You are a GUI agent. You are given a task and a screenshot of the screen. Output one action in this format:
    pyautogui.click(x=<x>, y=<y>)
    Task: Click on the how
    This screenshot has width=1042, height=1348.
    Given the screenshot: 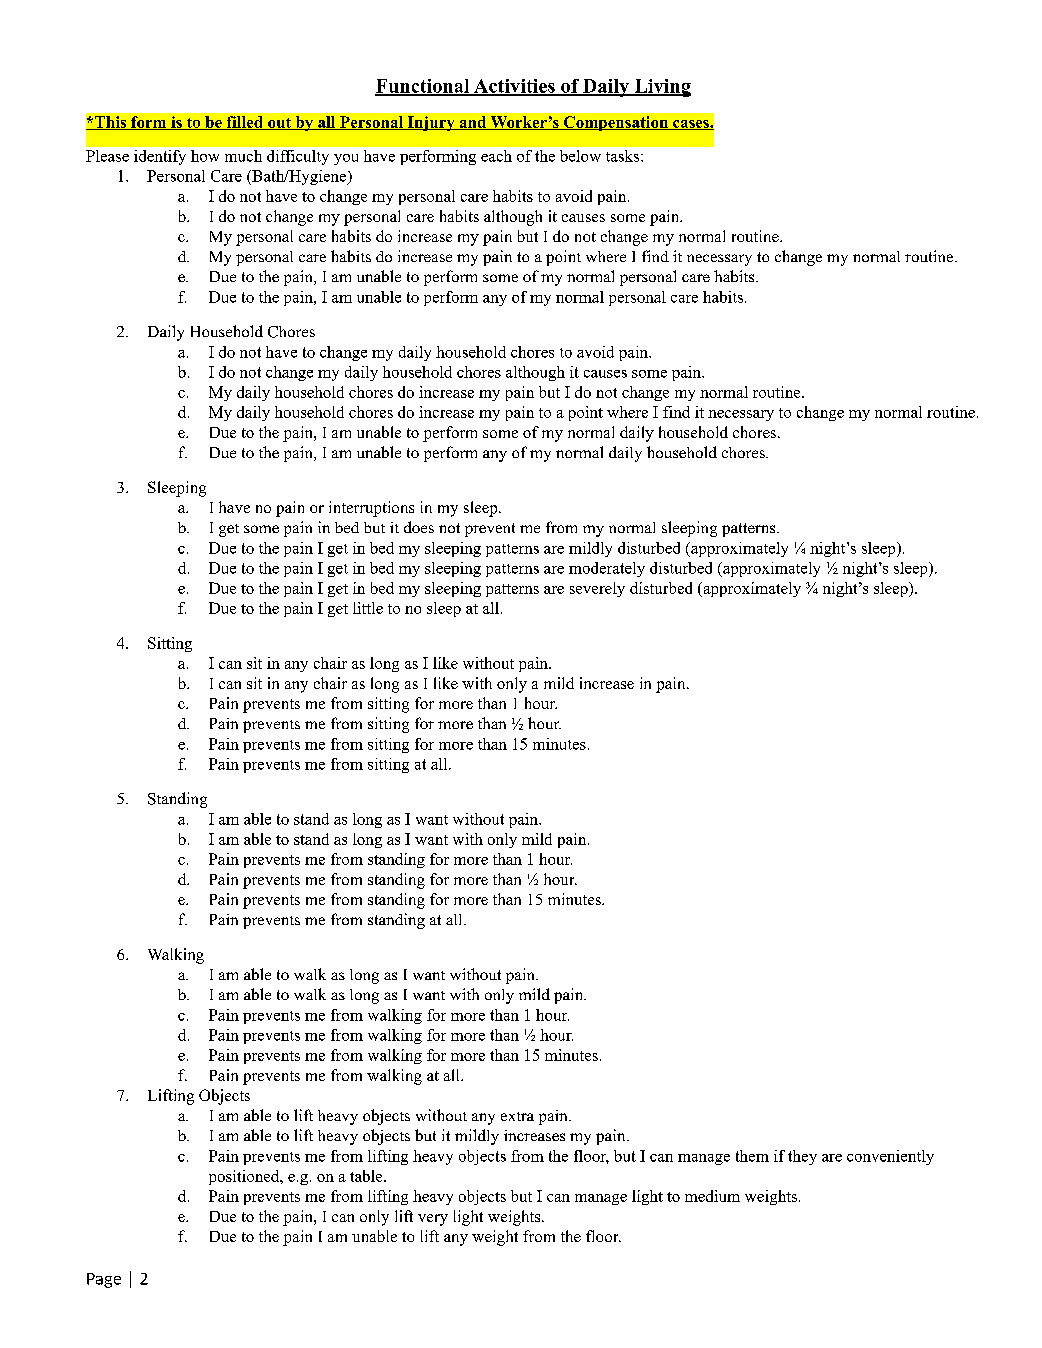 What is the action you would take?
    pyautogui.click(x=205, y=156)
